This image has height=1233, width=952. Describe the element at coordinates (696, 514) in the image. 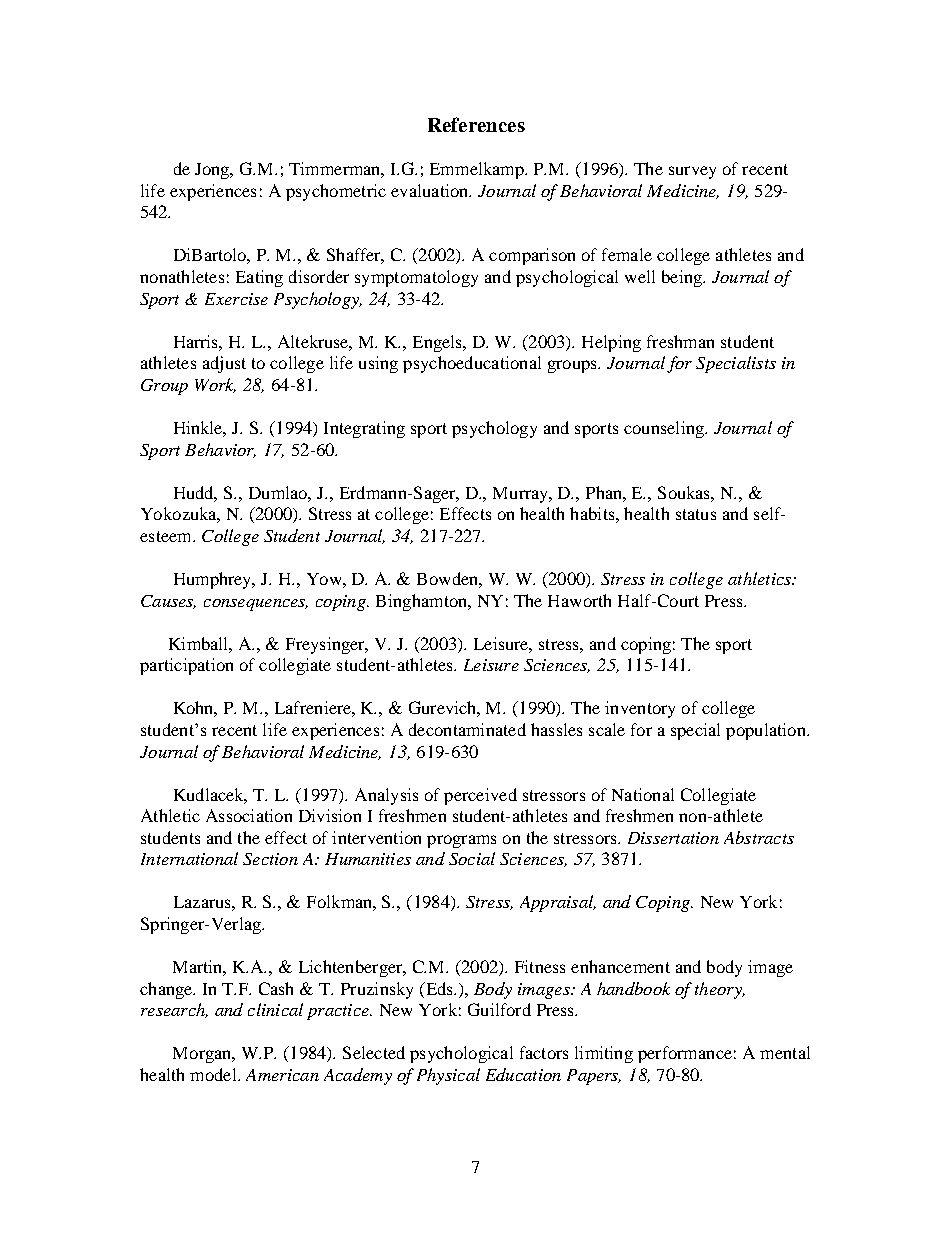

I see `status` at that location.
